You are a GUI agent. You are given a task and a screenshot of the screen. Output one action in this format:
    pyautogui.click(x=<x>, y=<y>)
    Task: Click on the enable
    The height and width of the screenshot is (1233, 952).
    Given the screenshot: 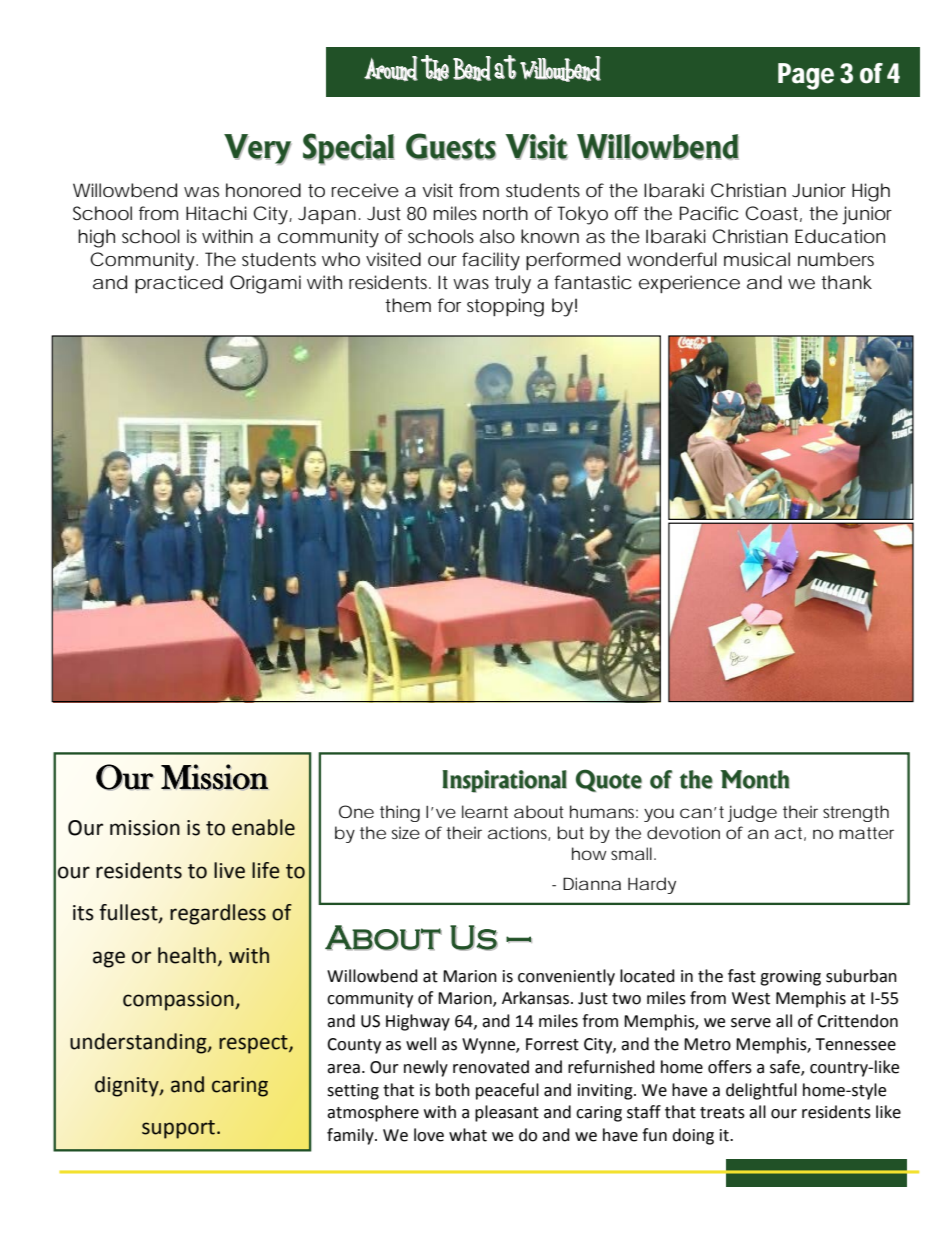 What is the action you would take?
    pyautogui.click(x=263, y=827)
